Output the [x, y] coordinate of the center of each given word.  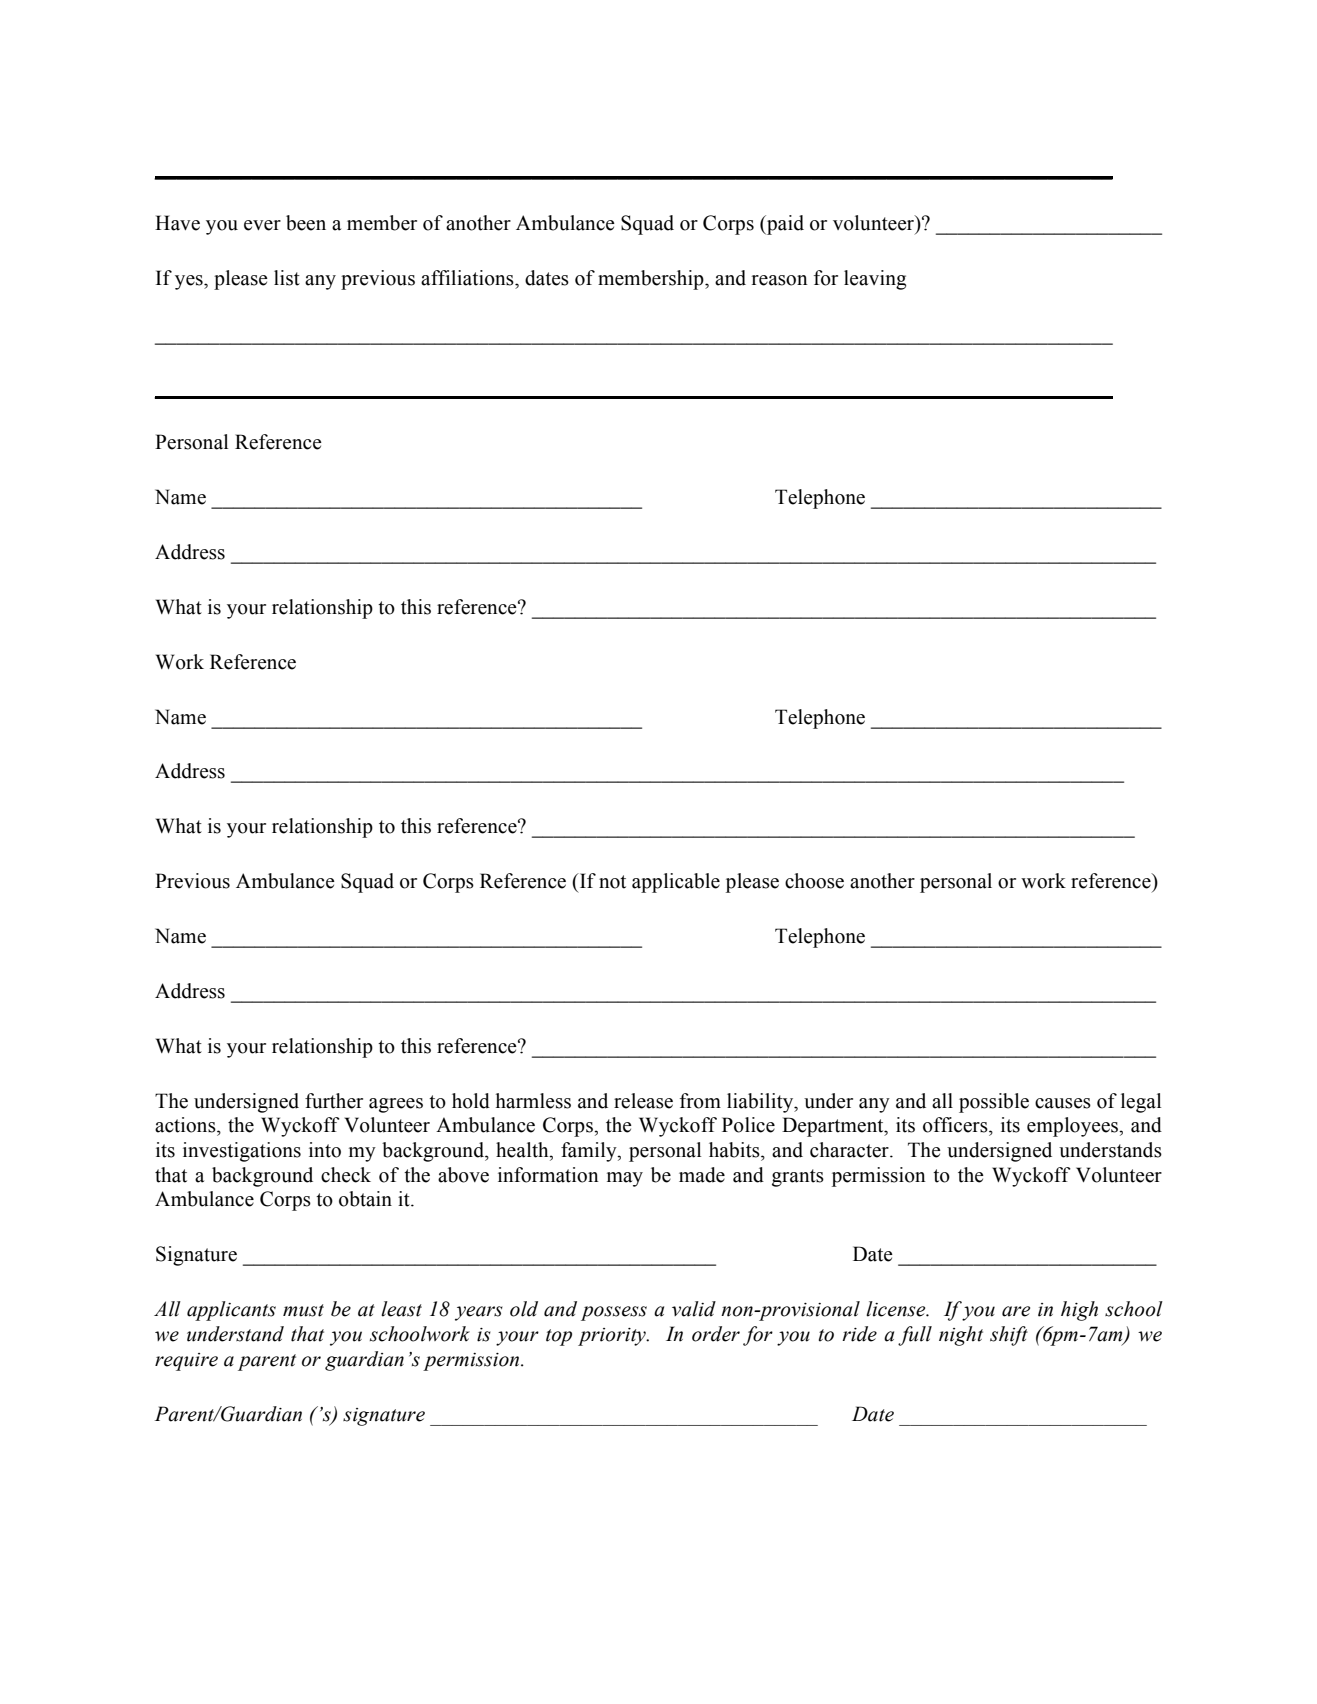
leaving [875, 280]
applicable [676, 883]
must [303, 1310]
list [287, 278]
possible [994, 1103]
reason [780, 280]
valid [694, 1309]
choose [814, 881]
